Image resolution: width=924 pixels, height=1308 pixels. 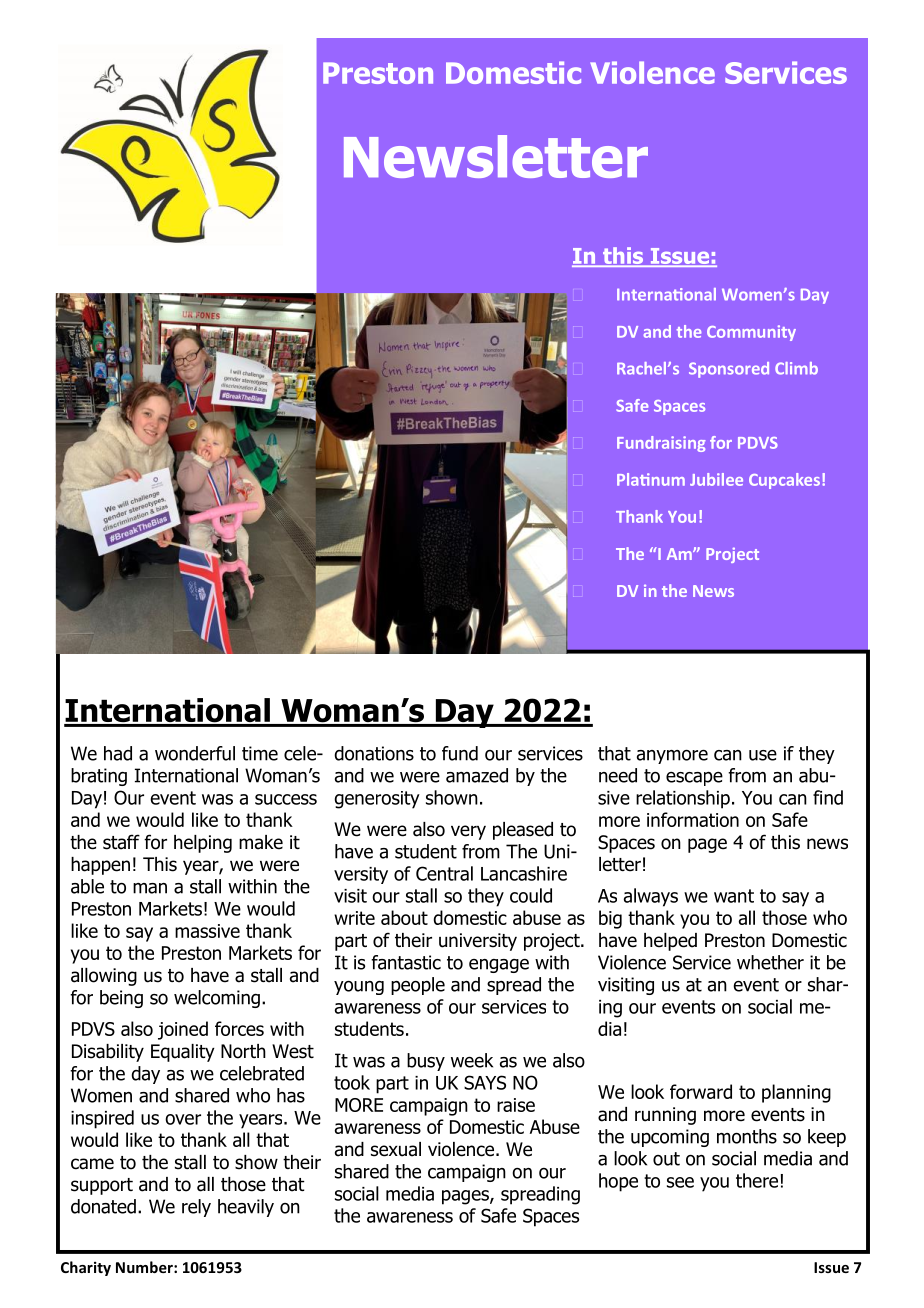 I want to click on amazed, so click(x=477, y=775).
